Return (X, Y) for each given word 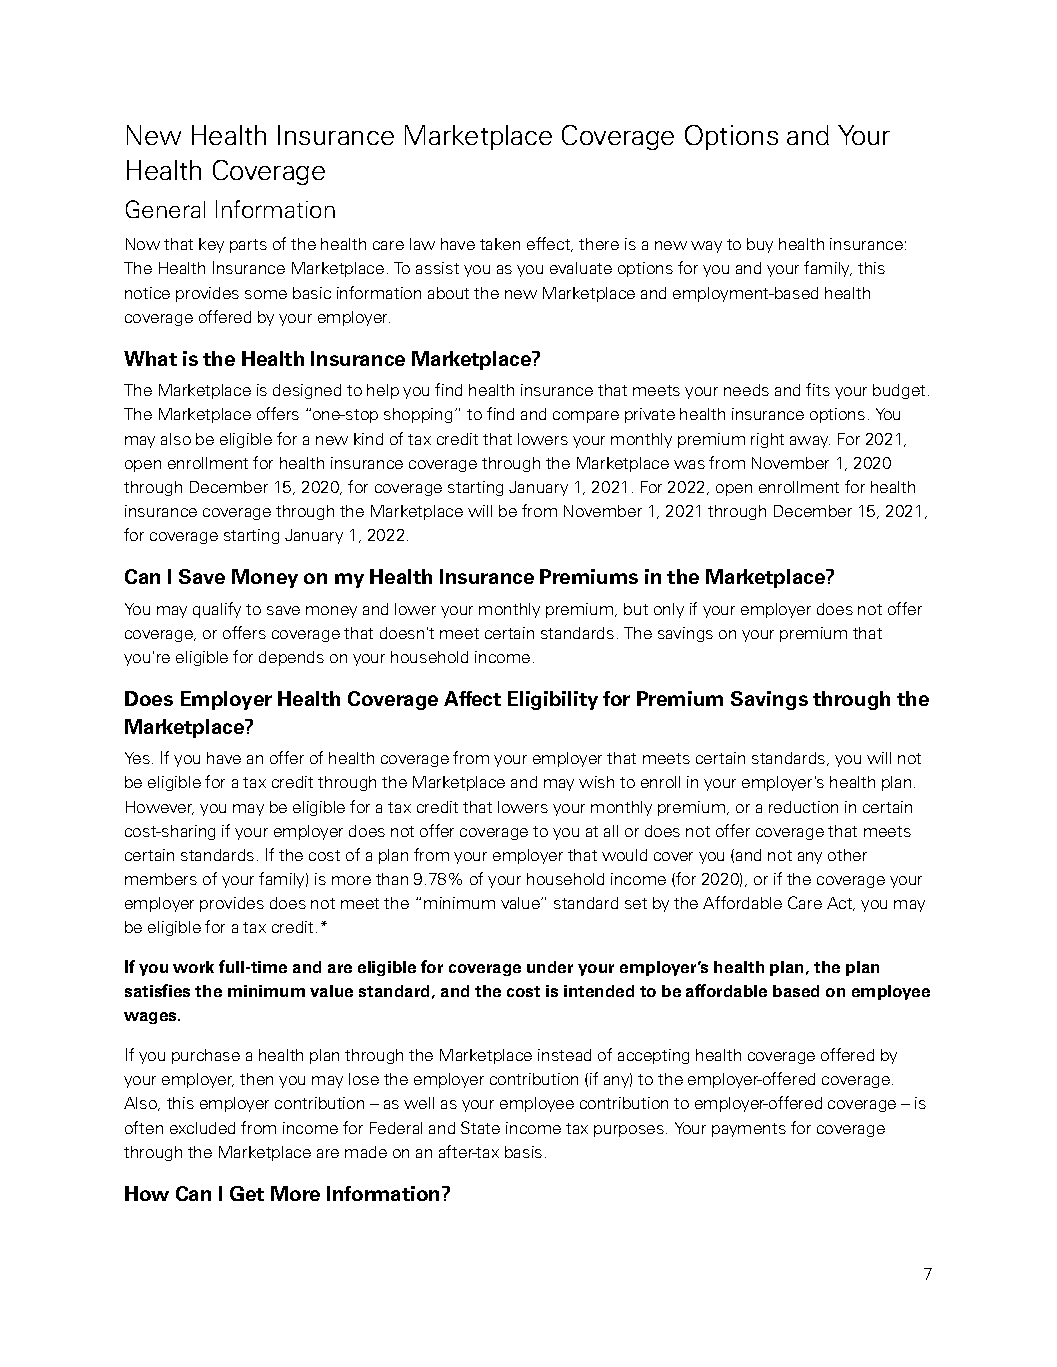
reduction (803, 807)
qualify (217, 610)
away (810, 442)
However (160, 808)
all (611, 831)
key (211, 245)
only (669, 610)
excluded (202, 1128)
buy (760, 245)
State (480, 1127)
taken (500, 244)
